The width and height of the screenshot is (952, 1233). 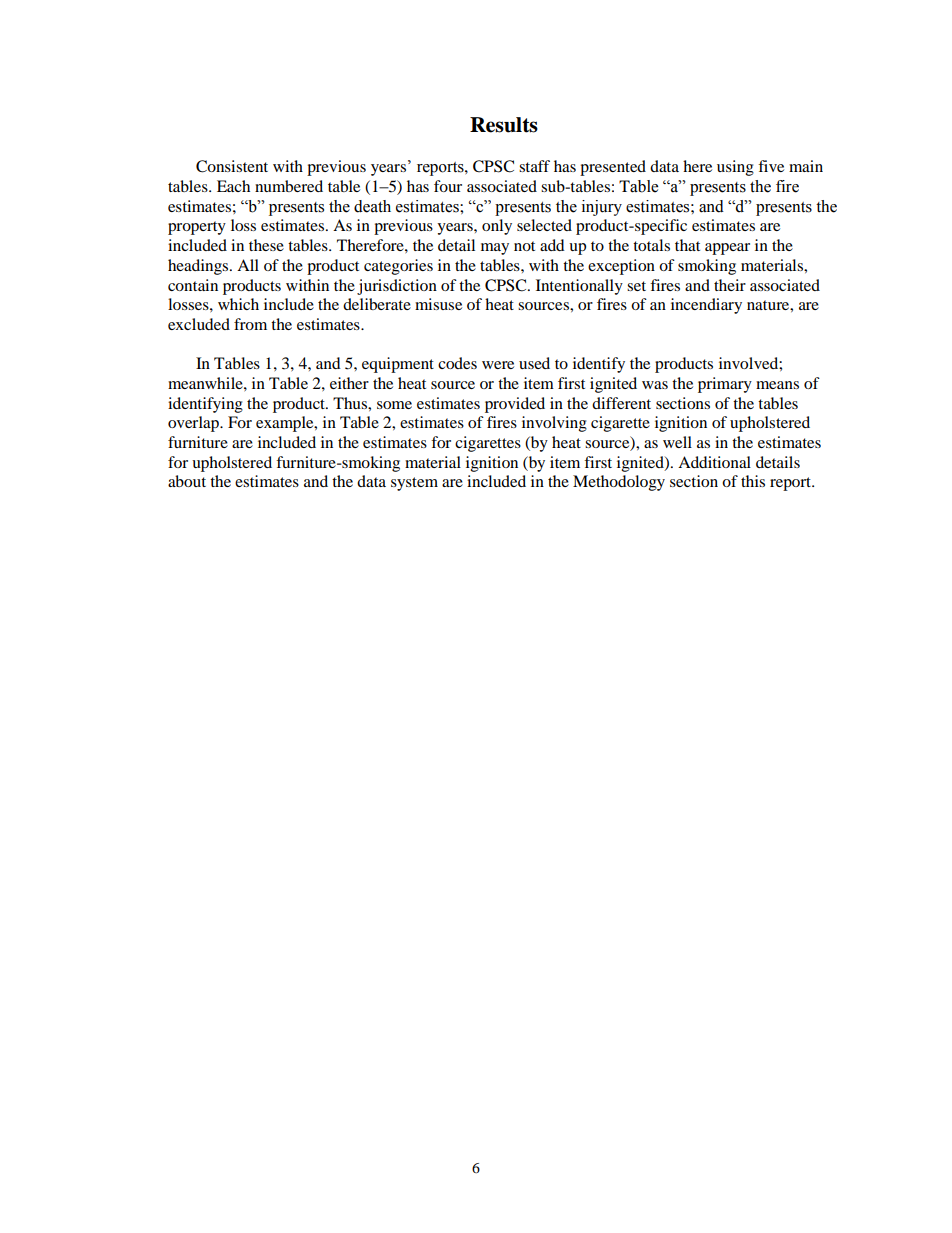 I want to click on property, so click(x=197, y=228).
